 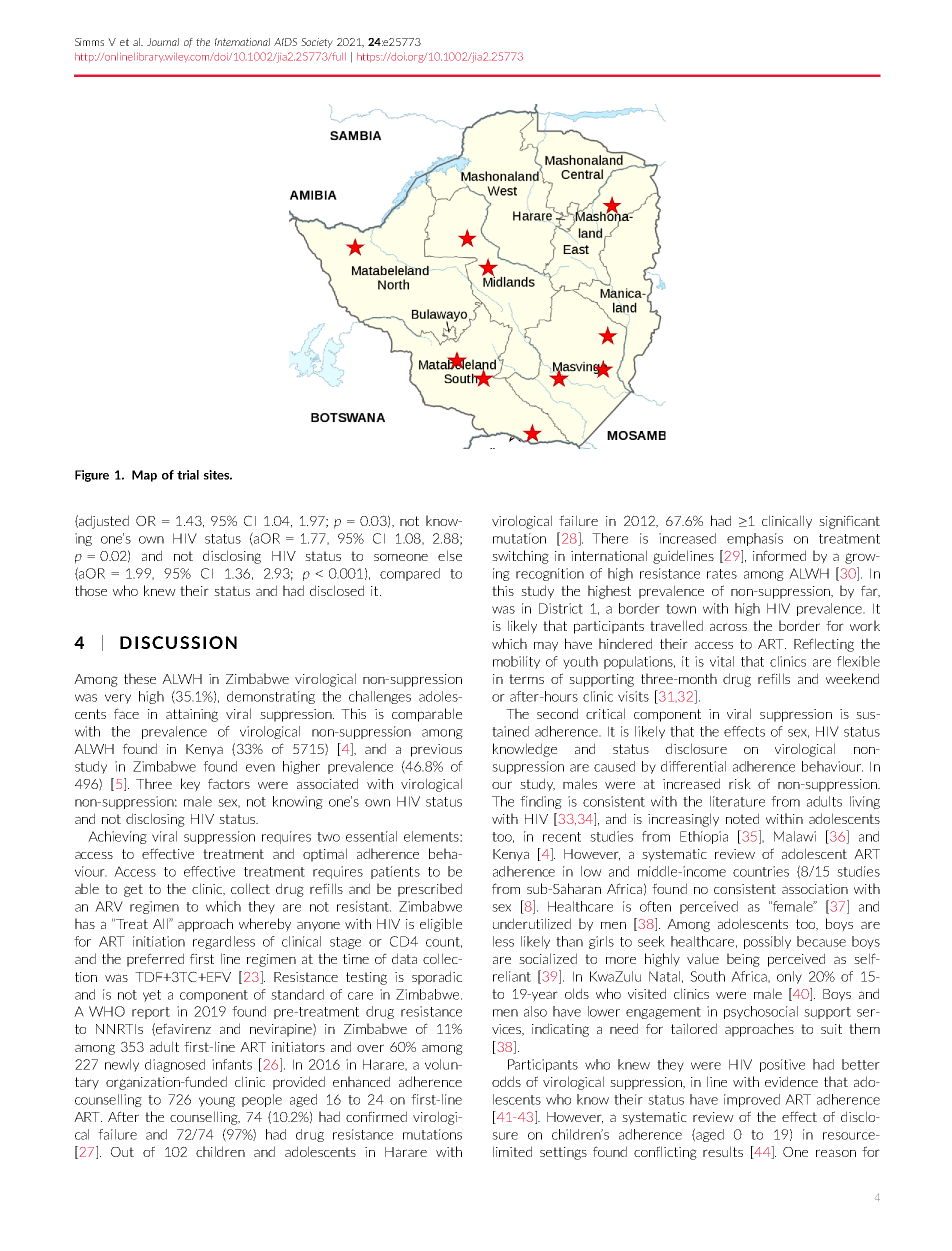 What do you see at coordinates (317, 43) in the screenshot?
I see `Society` at bounding box center [317, 43].
